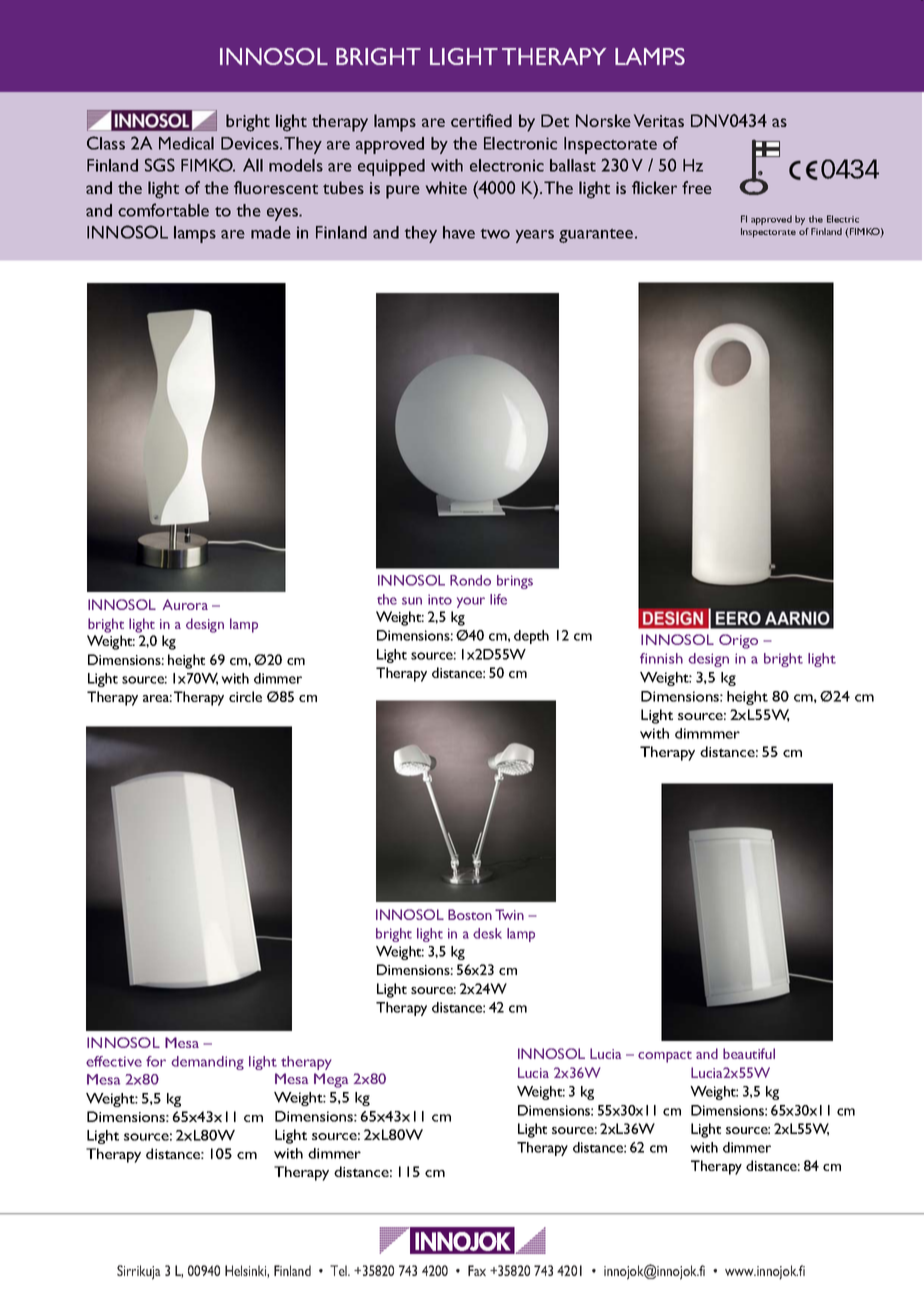  Describe the element at coordinates (339, 1270) in the document. I see `Tel` at that location.
